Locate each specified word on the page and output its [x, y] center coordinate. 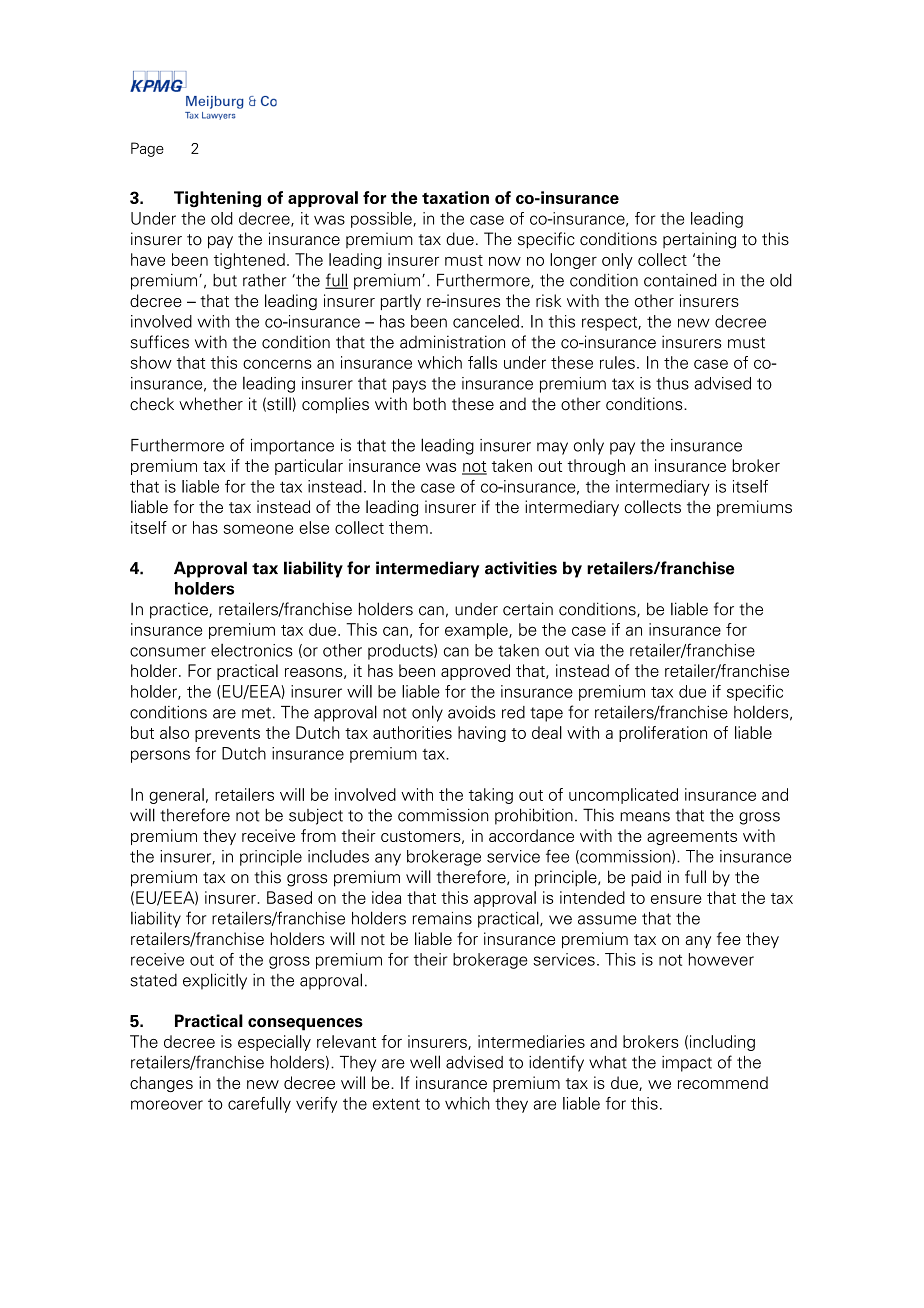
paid [646, 878]
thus [672, 383]
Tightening [217, 199]
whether [211, 404]
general [176, 796]
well [425, 1062]
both [429, 404]
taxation [455, 197]
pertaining [699, 240]
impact [687, 1064]
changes [161, 1084]
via [584, 650]
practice [180, 610]
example [477, 631]
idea [386, 897]
